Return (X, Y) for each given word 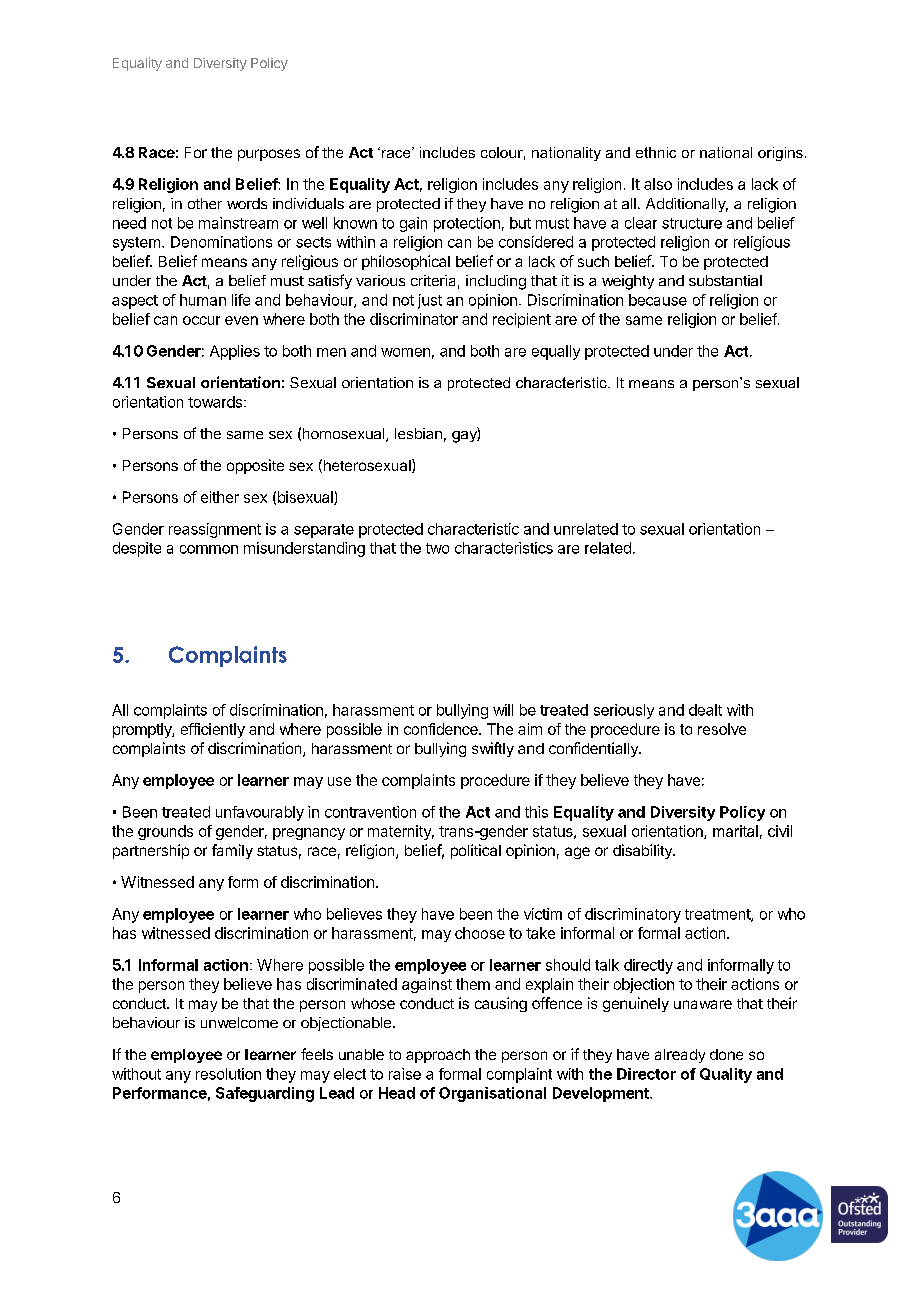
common (209, 549)
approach (438, 1056)
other (205, 203)
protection (467, 224)
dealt (705, 710)
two (437, 548)
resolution (228, 1074)
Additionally (687, 205)
